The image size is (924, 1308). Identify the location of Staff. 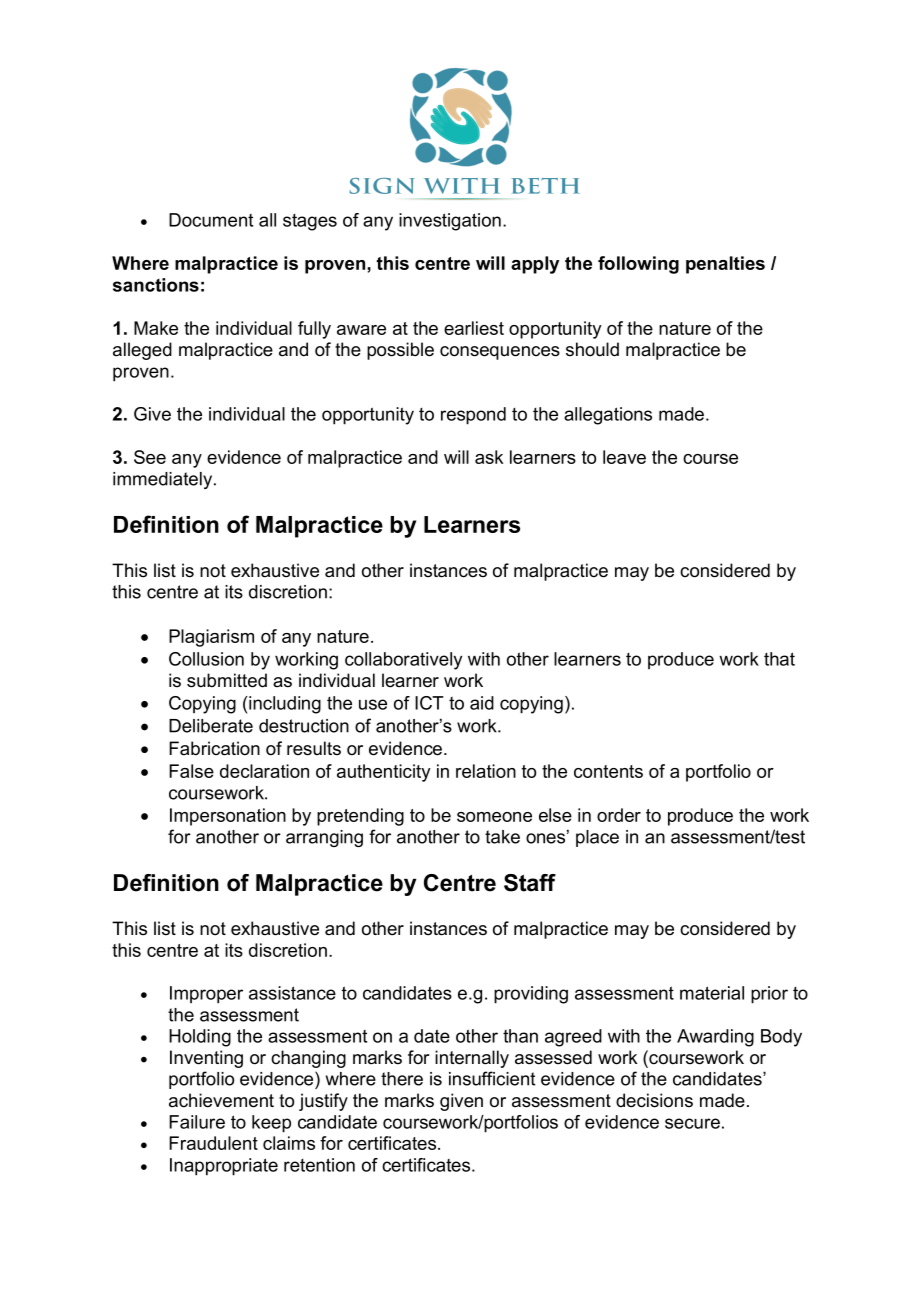
(530, 883).
